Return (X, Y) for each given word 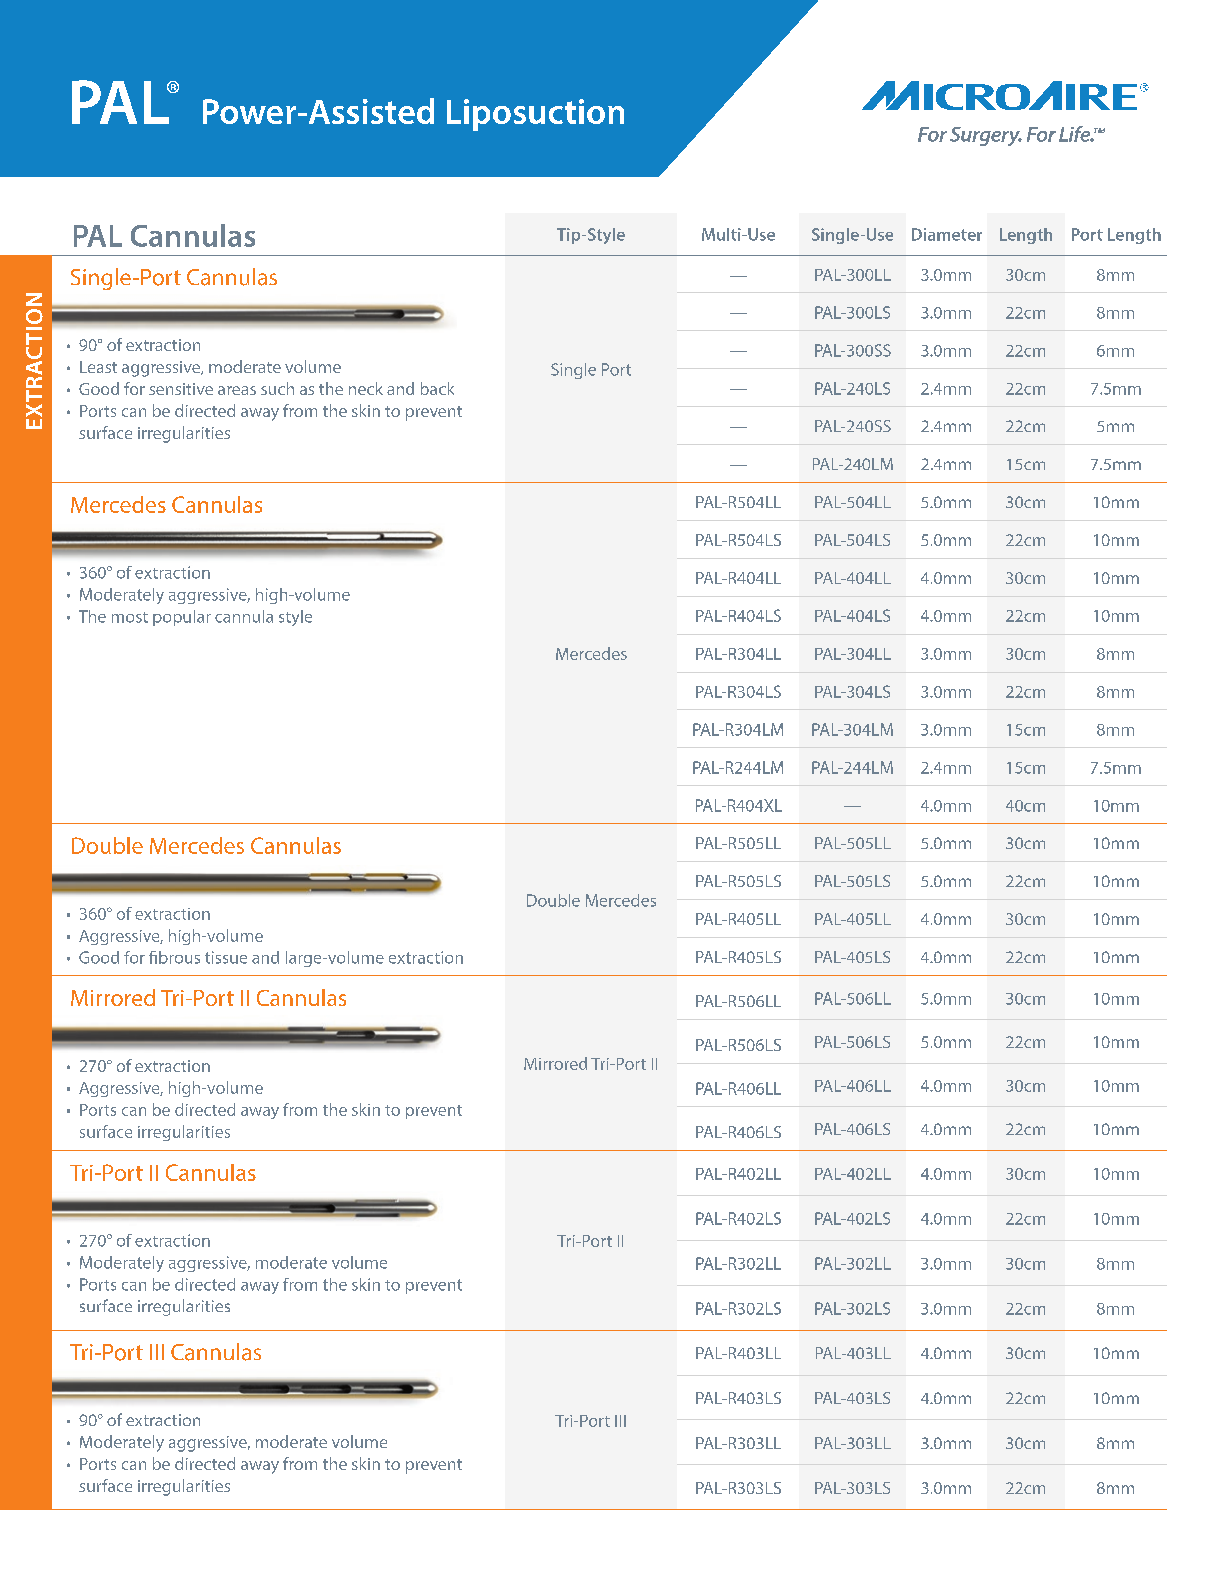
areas (237, 390)
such (277, 388)
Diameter (947, 234)
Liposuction (535, 115)
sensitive (181, 389)
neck (366, 388)
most (130, 617)
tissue (226, 957)
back (437, 388)
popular (182, 618)
